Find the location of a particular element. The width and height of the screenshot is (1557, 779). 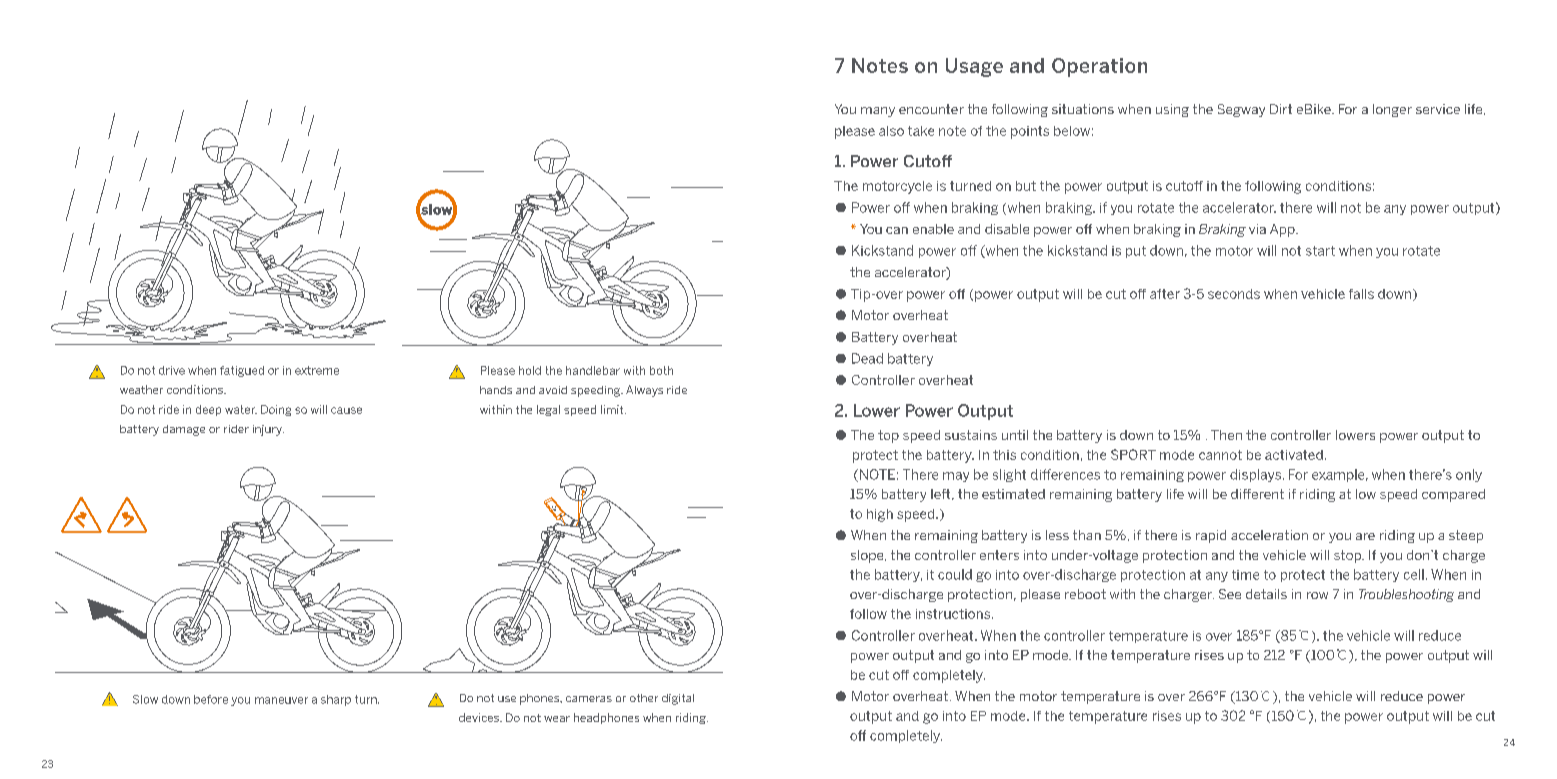

maneuver is located at coordinates (281, 700).
